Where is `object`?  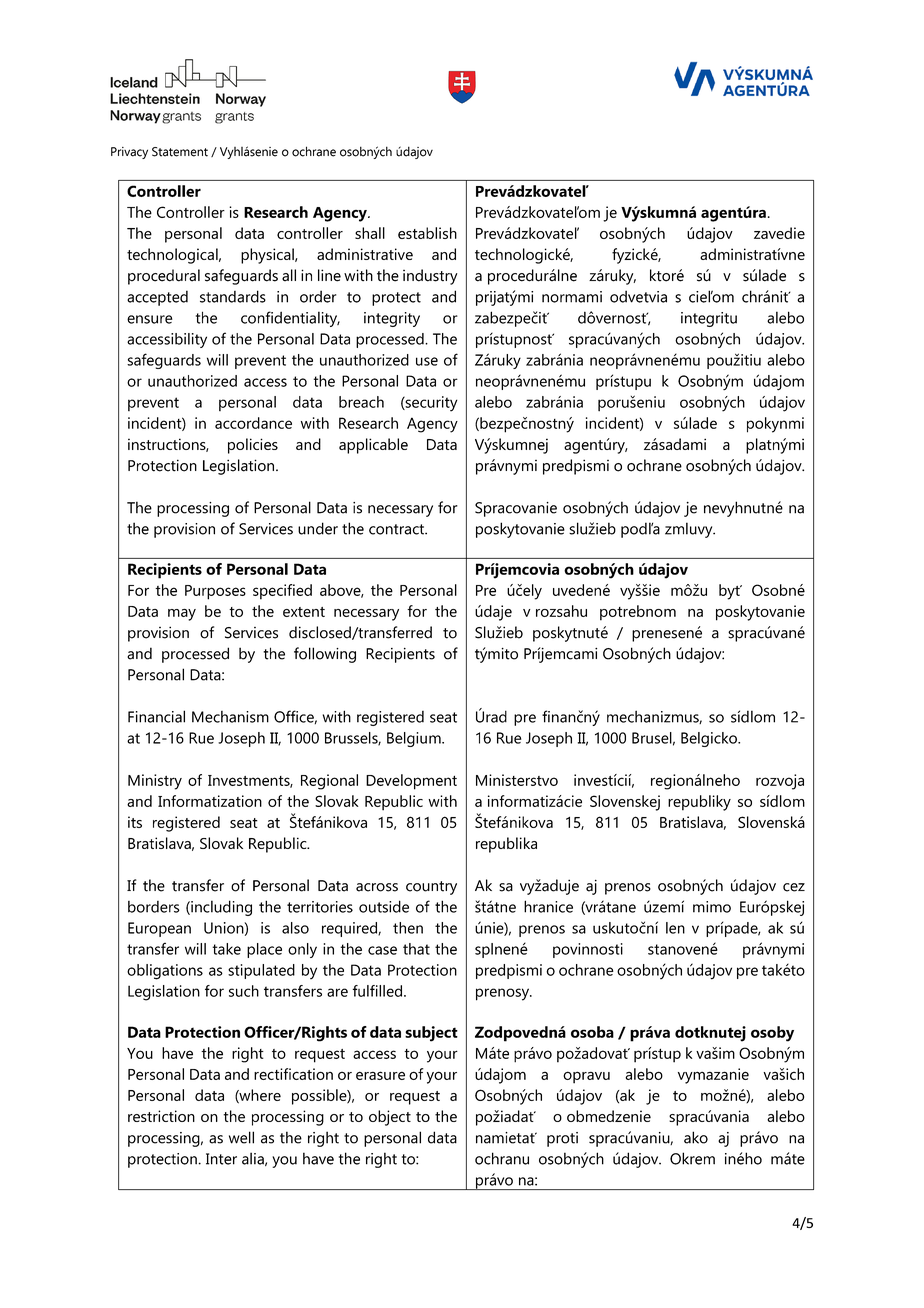 object is located at coordinates (390, 1118).
